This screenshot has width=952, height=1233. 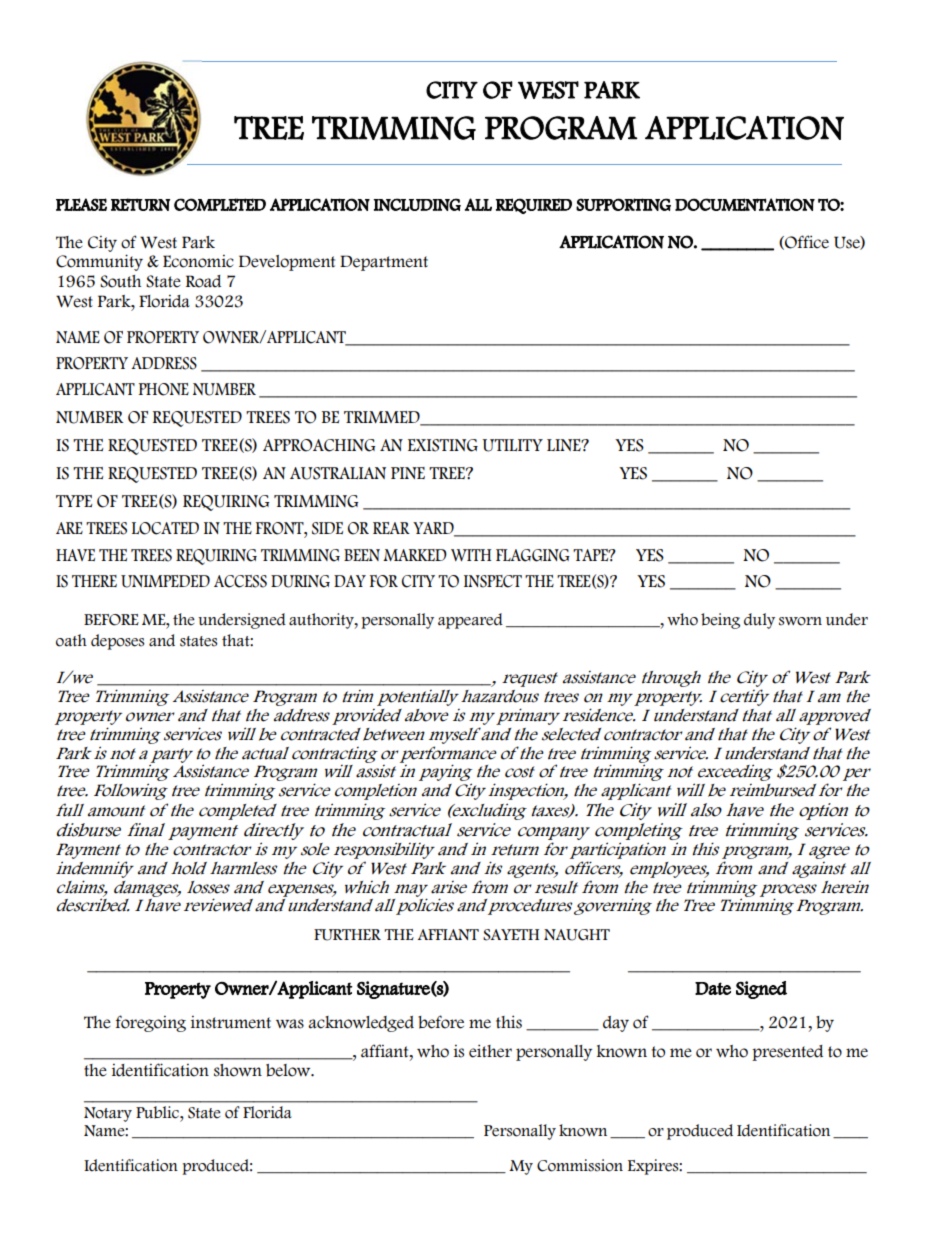 I want to click on EXISTING, so click(x=443, y=445).
